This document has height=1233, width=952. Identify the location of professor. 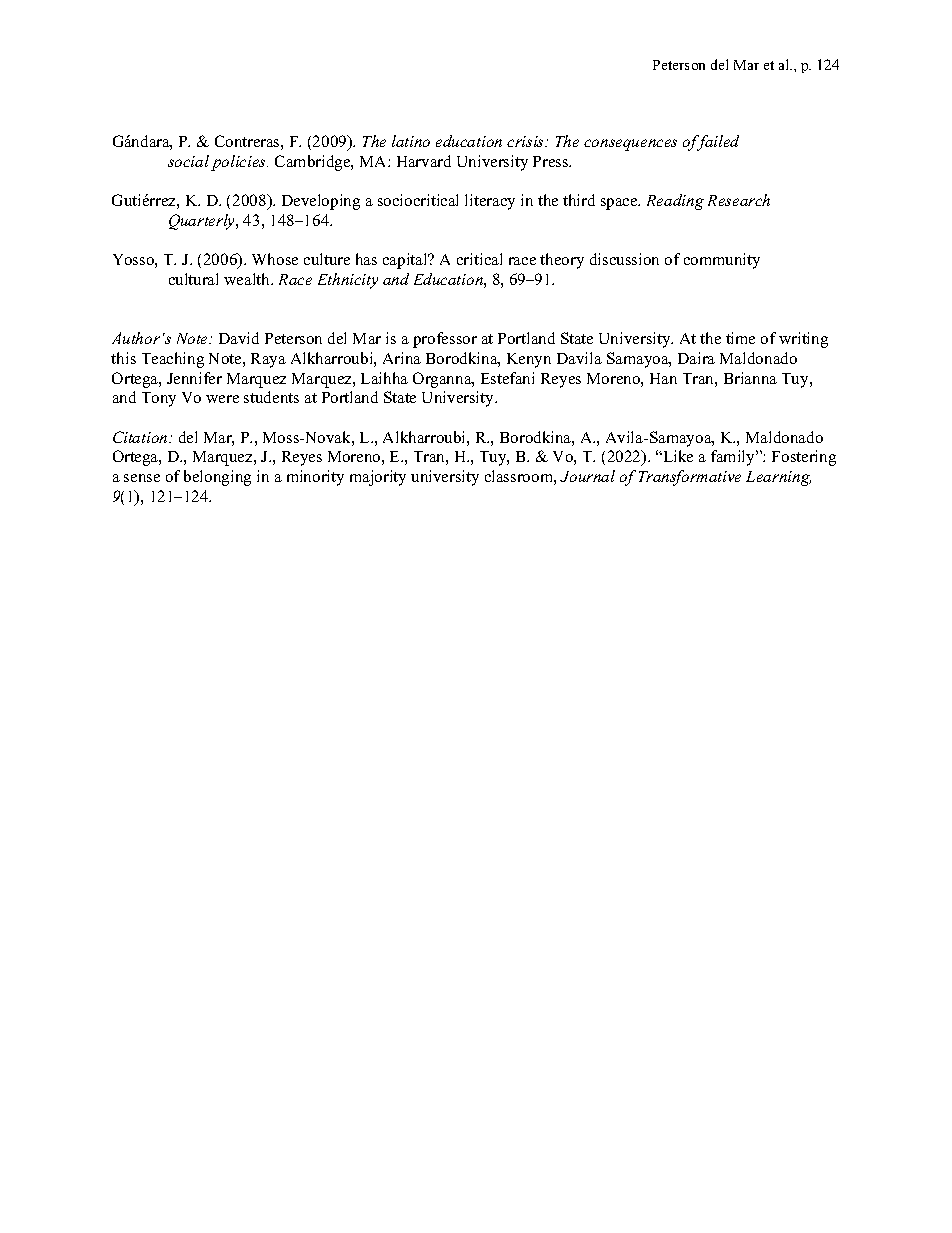
(445, 340).
